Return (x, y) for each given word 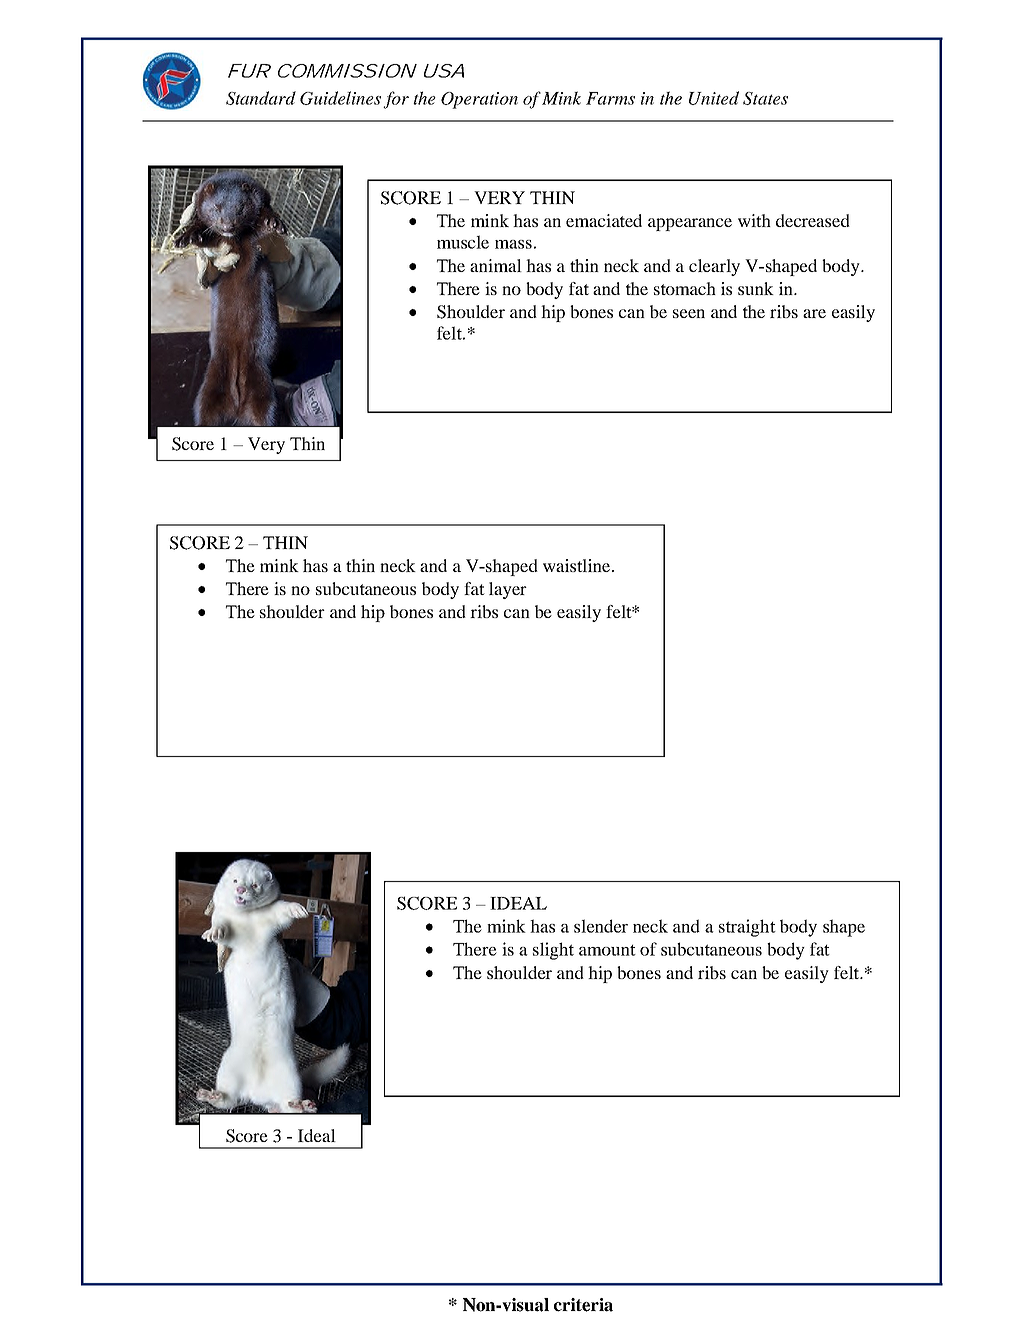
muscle (463, 242)
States (765, 98)
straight (747, 928)
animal (496, 265)
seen (689, 313)
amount (607, 950)
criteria (583, 1305)
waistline (578, 565)
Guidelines (340, 98)
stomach (685, 288)
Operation (479, 100)
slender (601, 926)
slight (553, 951)
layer (508, 590)
